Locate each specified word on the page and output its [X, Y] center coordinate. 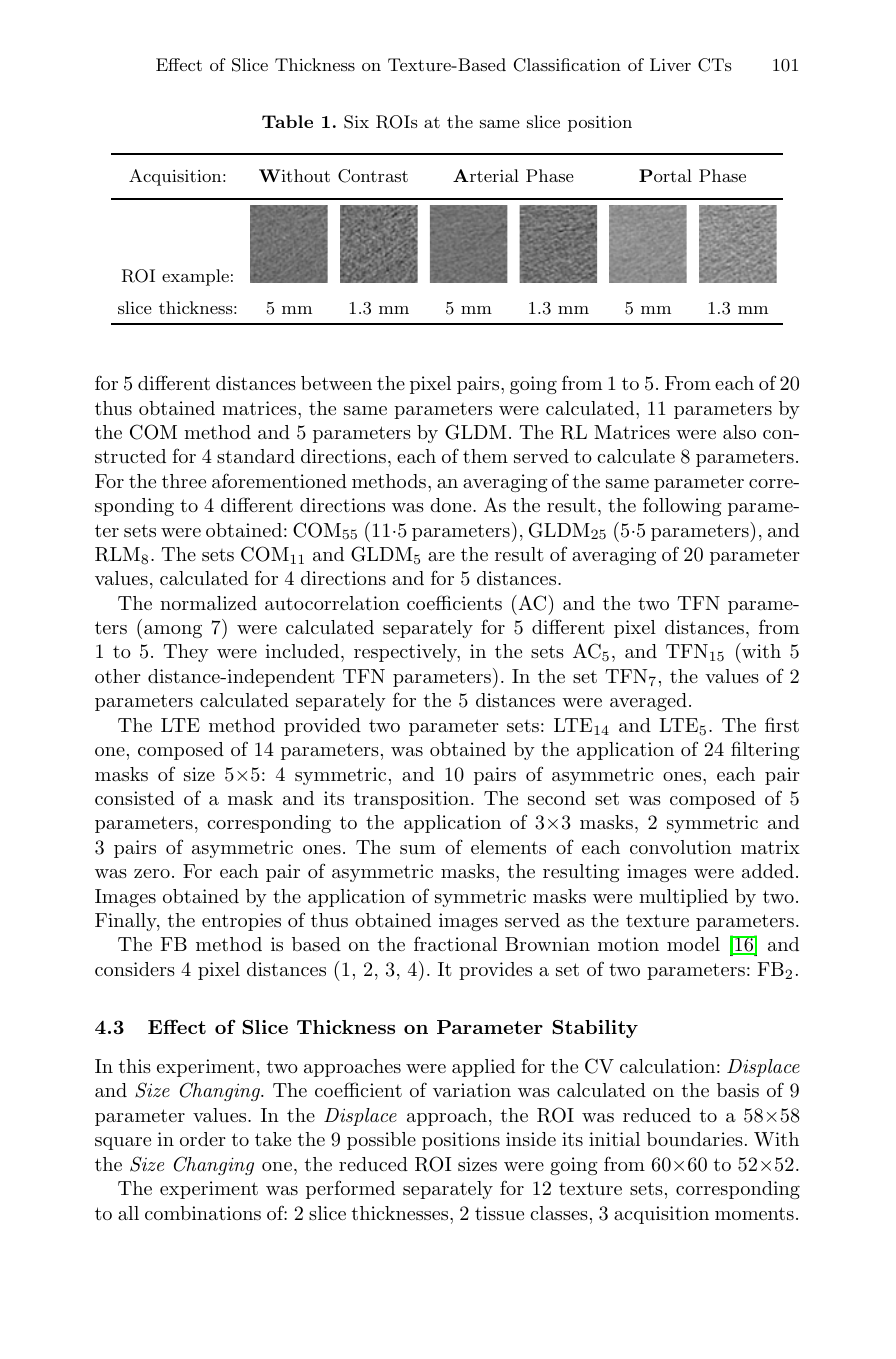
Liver [670, 64]
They [186, 653]
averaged [648, 702]
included [302, 651]
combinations [203, 1213]
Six [356, 122]
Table [287, 121]
